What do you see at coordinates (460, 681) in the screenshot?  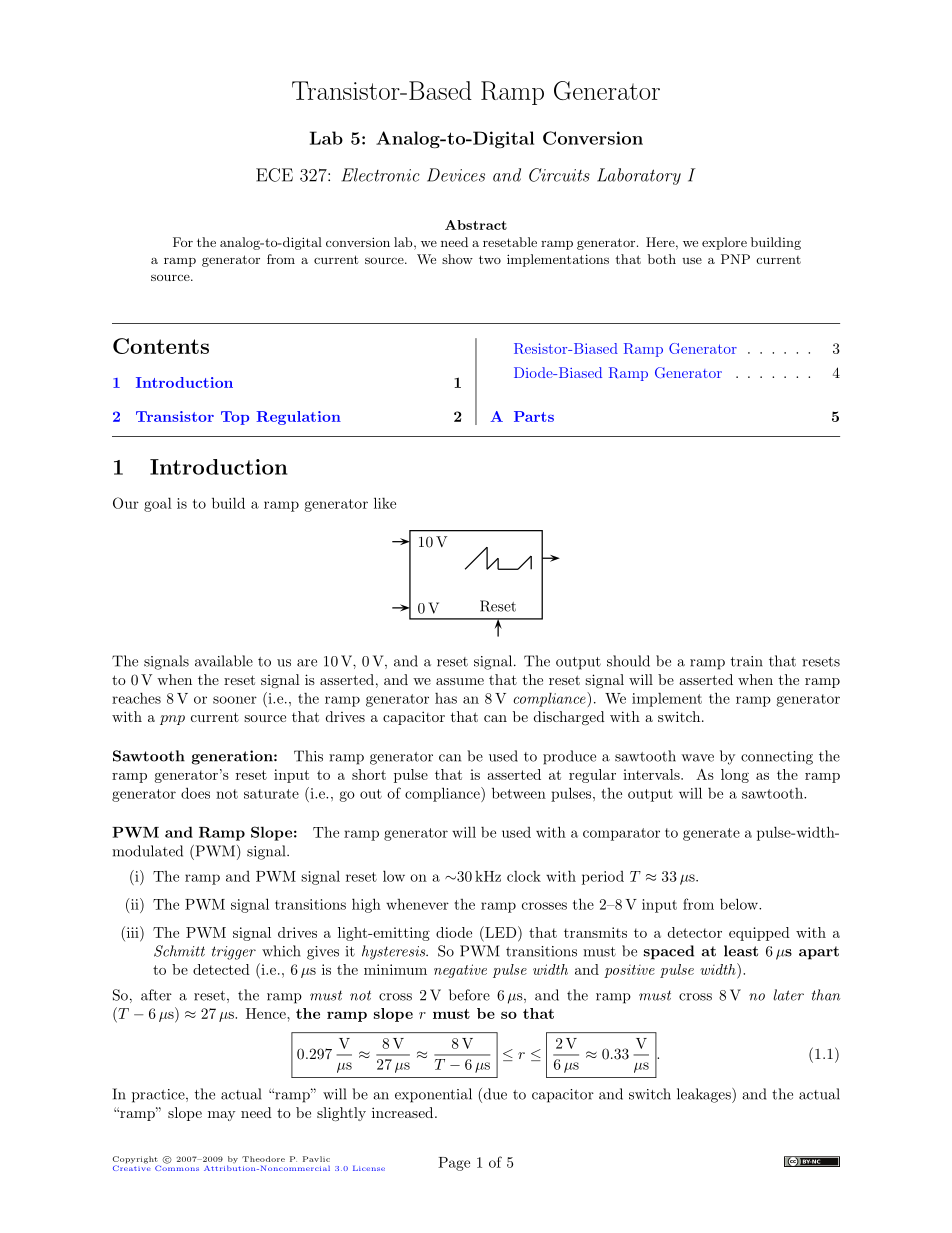 I see `assume` at bounding box center [460, 681].
